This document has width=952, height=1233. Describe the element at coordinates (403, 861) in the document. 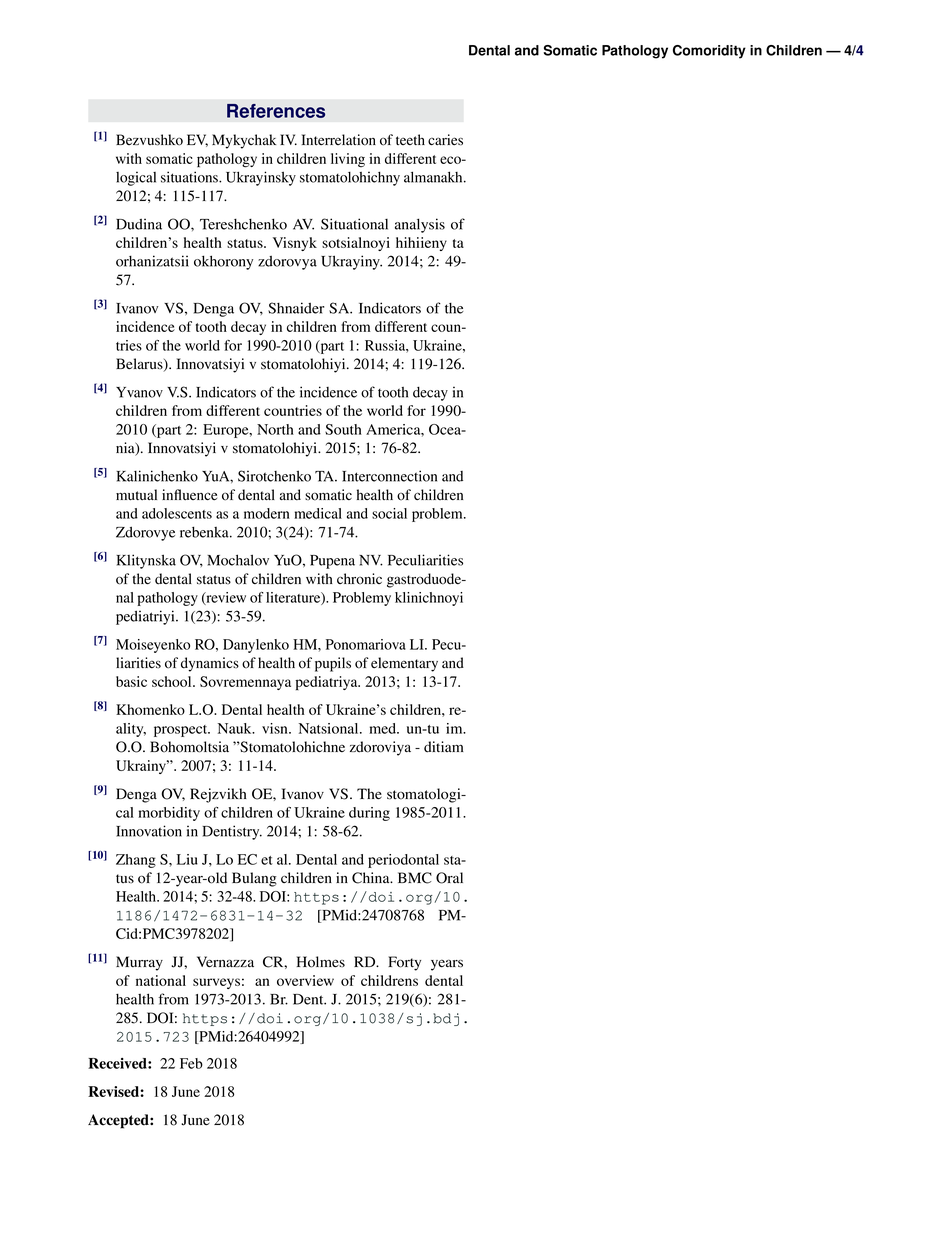

I see `periodontal` at that location.
